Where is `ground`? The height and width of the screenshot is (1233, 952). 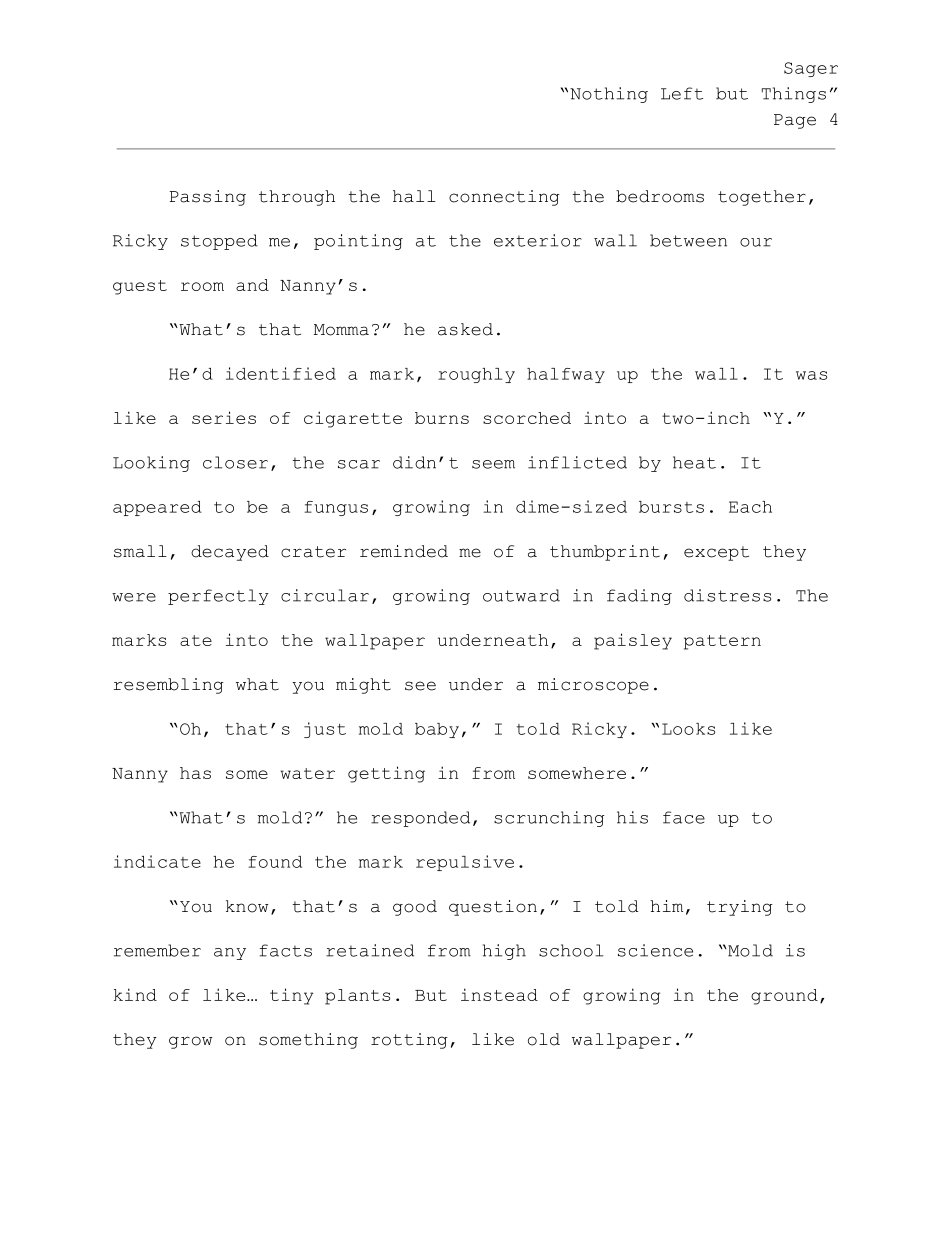
ground is located at coordinates (784, 997).
